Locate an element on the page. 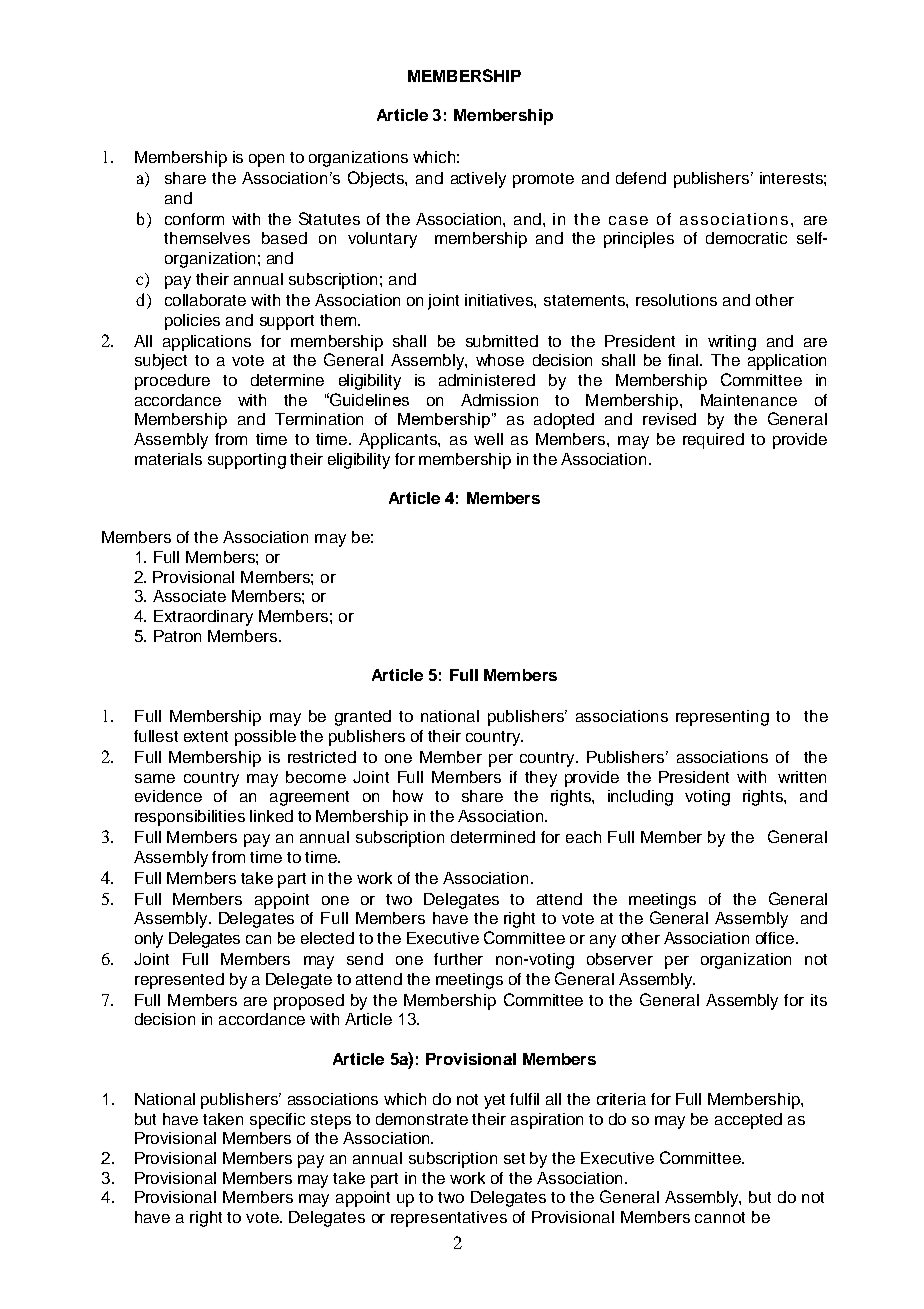 Image resolution: width=924 pixels, height=1309 pixels. democratic is located at coordinates (746, 238).
